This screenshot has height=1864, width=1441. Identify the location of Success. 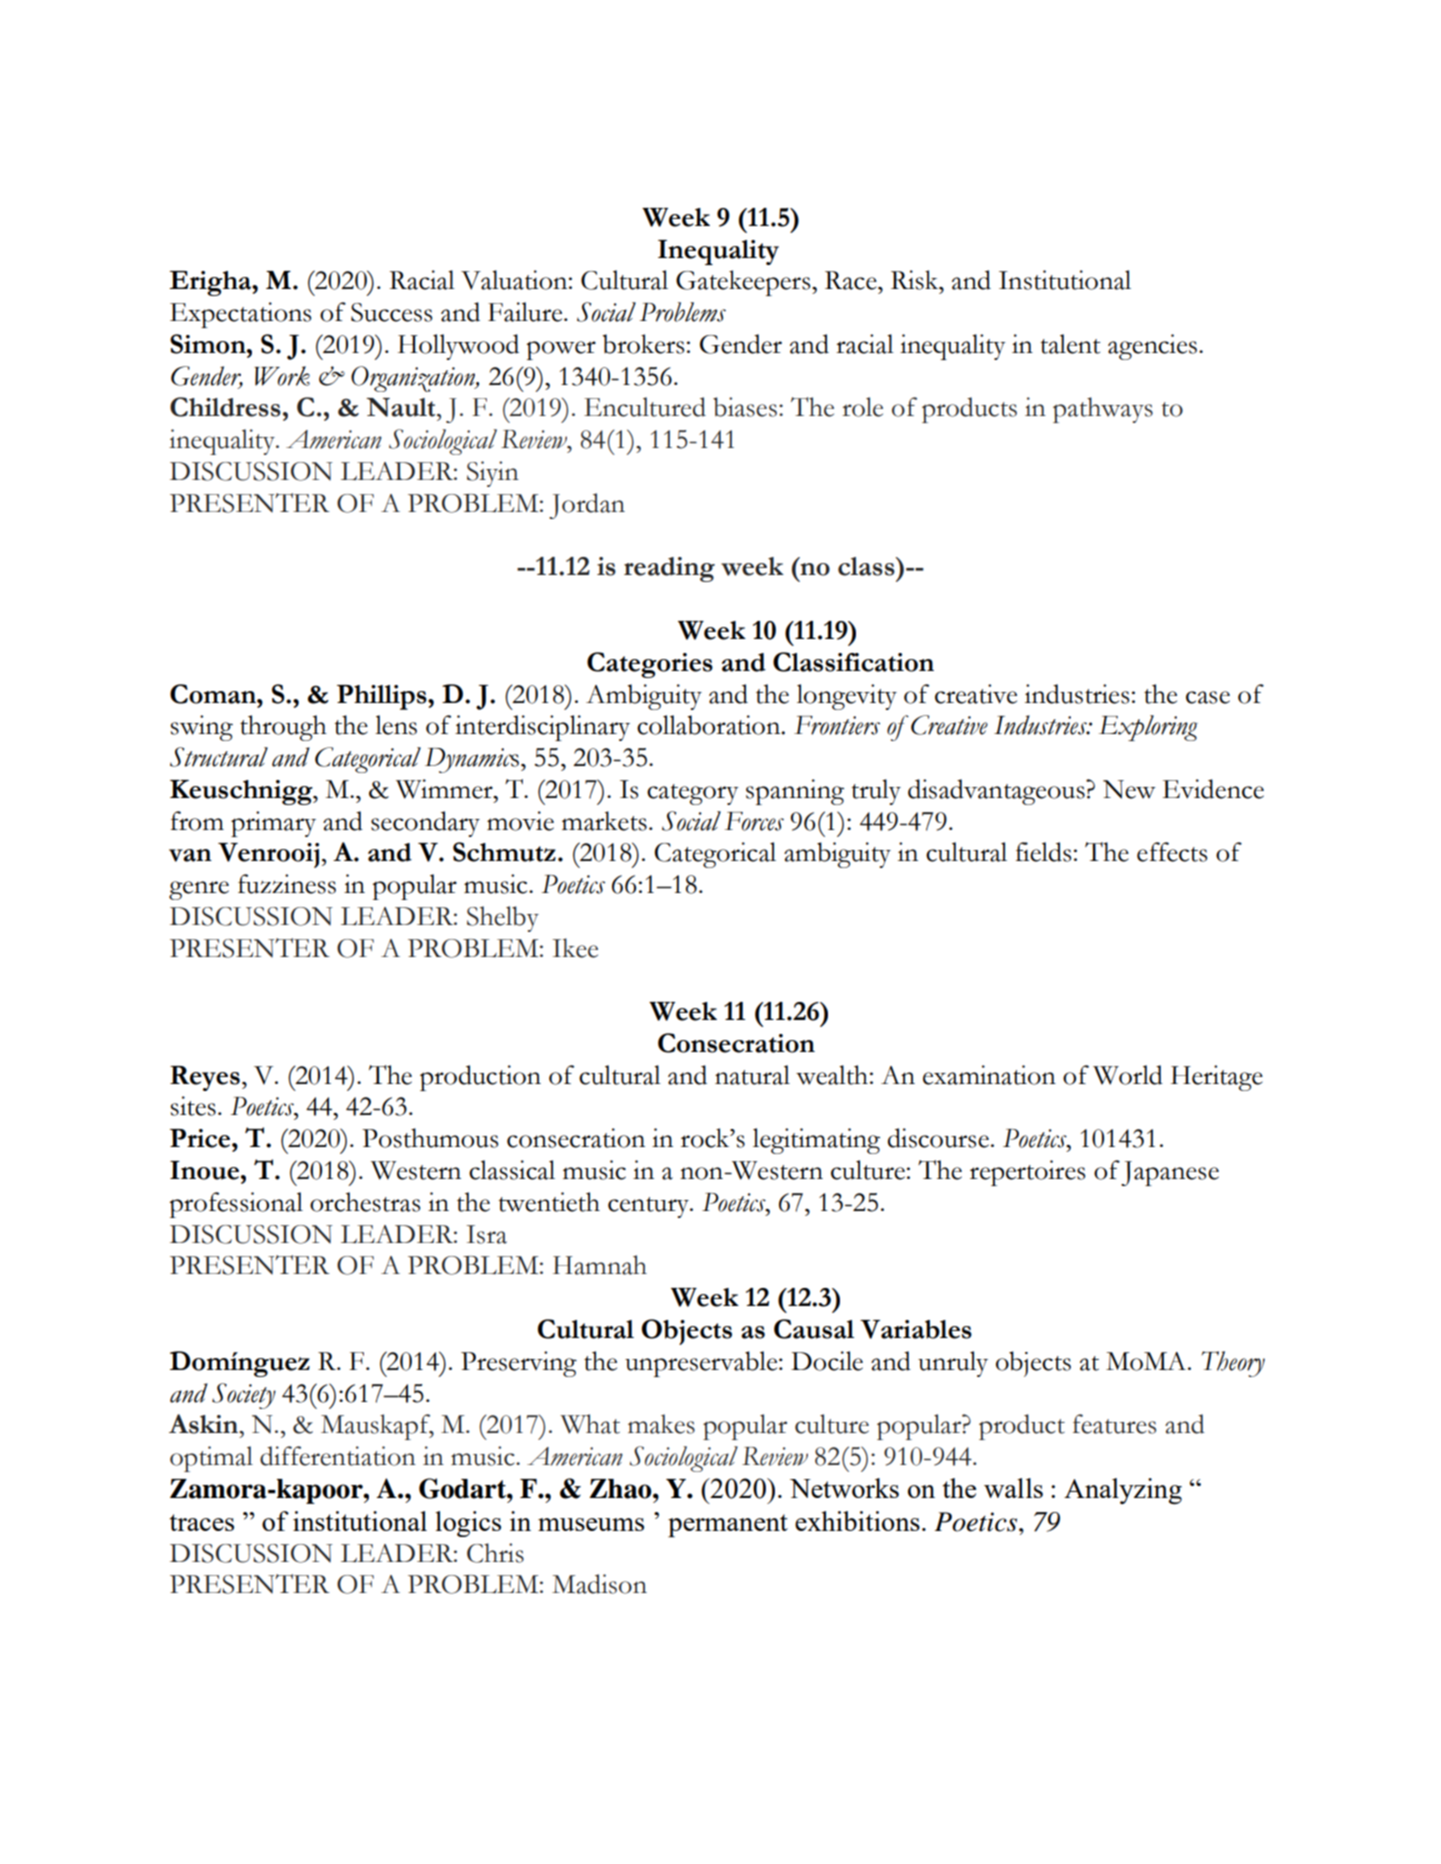
(391, 312).
